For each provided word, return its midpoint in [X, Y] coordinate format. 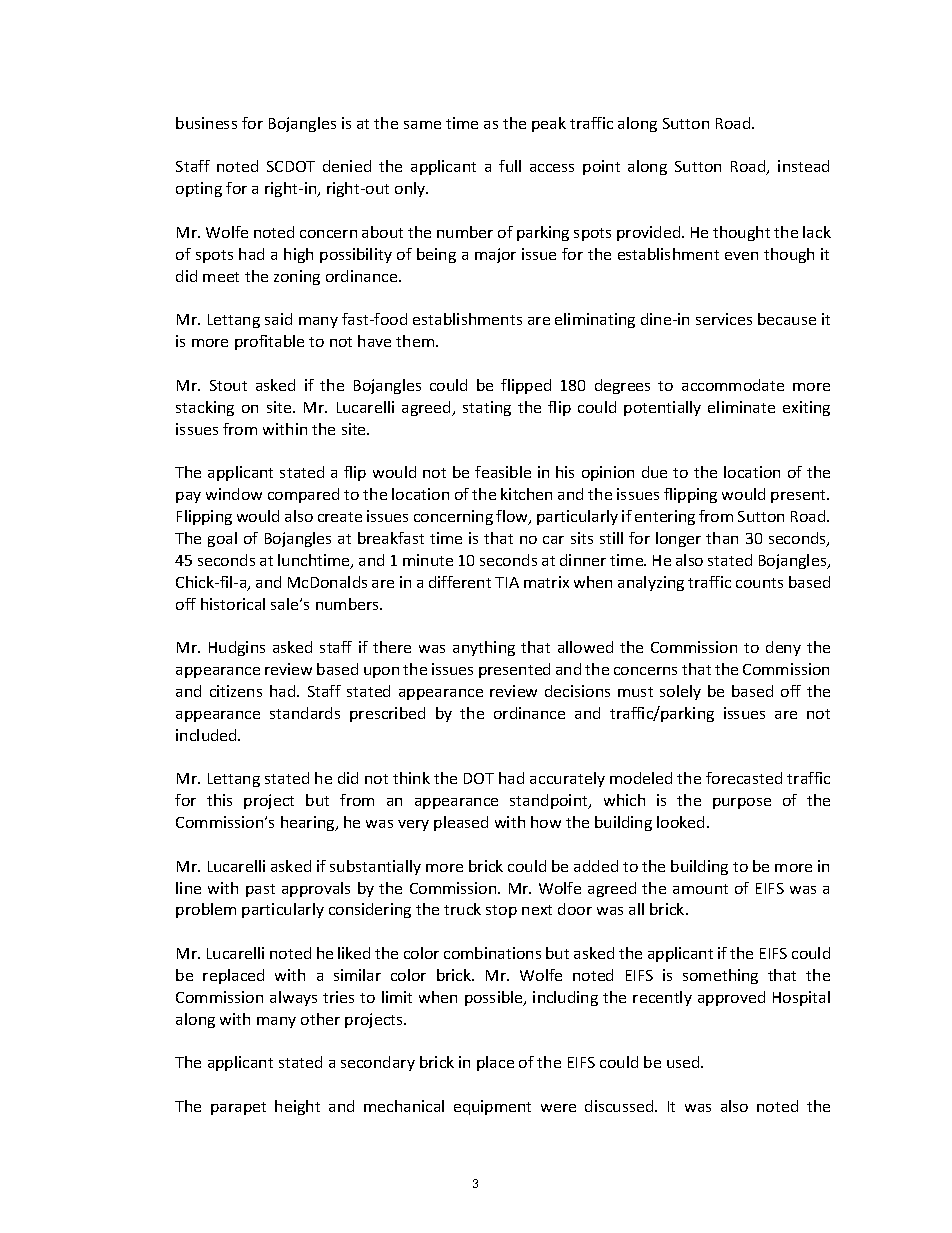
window [234, 494]
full [510, 166]
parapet [238, 1108]
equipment [492, 1107]
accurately [567, 779]
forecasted [744, 778]
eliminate [741, 407]
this [219, 800]
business [206, 123]
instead [803, 166]
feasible [503, 472]
